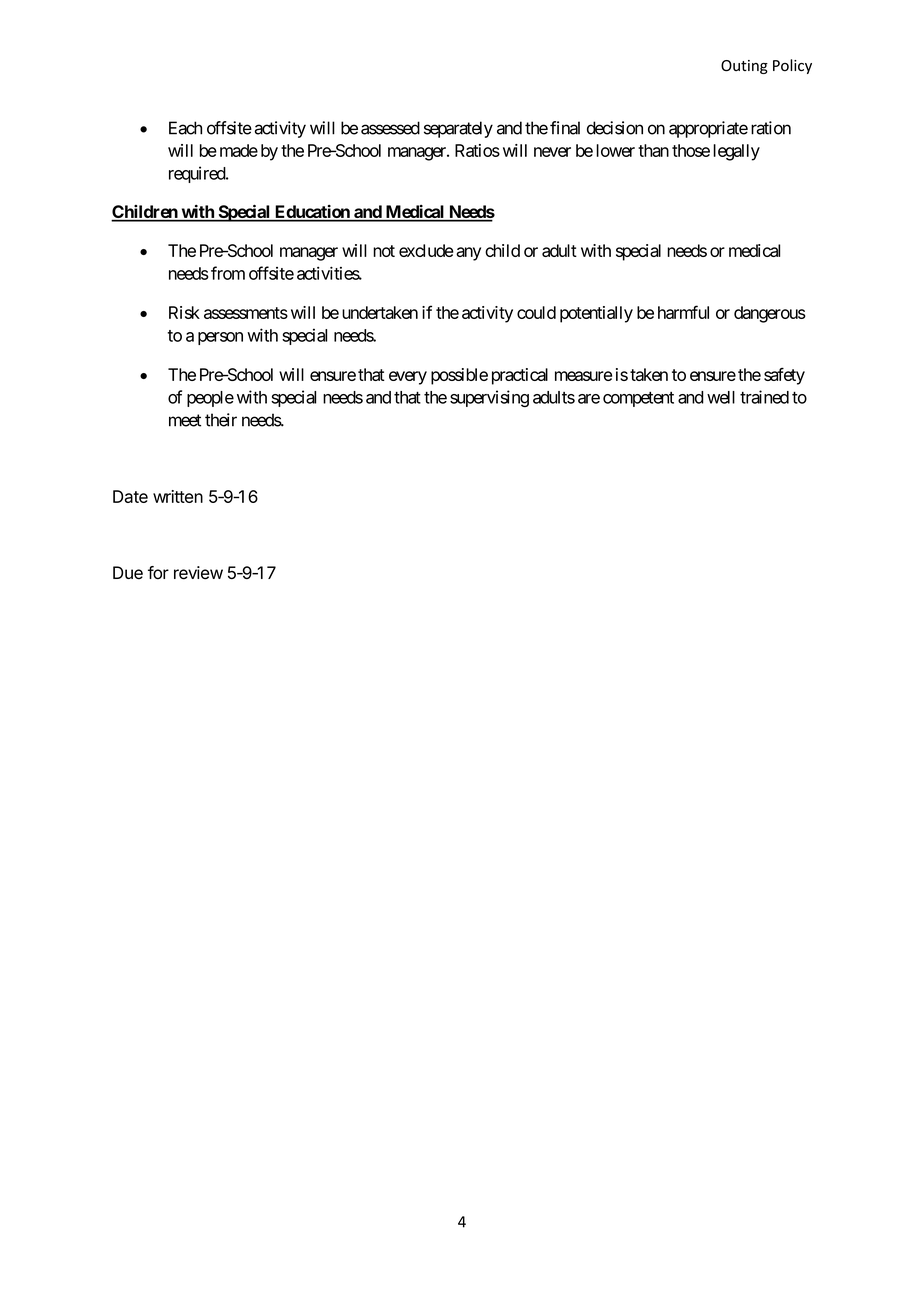 Image resolution: width=924 pixels, height=1308 pixels. What do you see at coordinates (312, 213) in the document?
I see `Education` at bounding box center [312, 213].
